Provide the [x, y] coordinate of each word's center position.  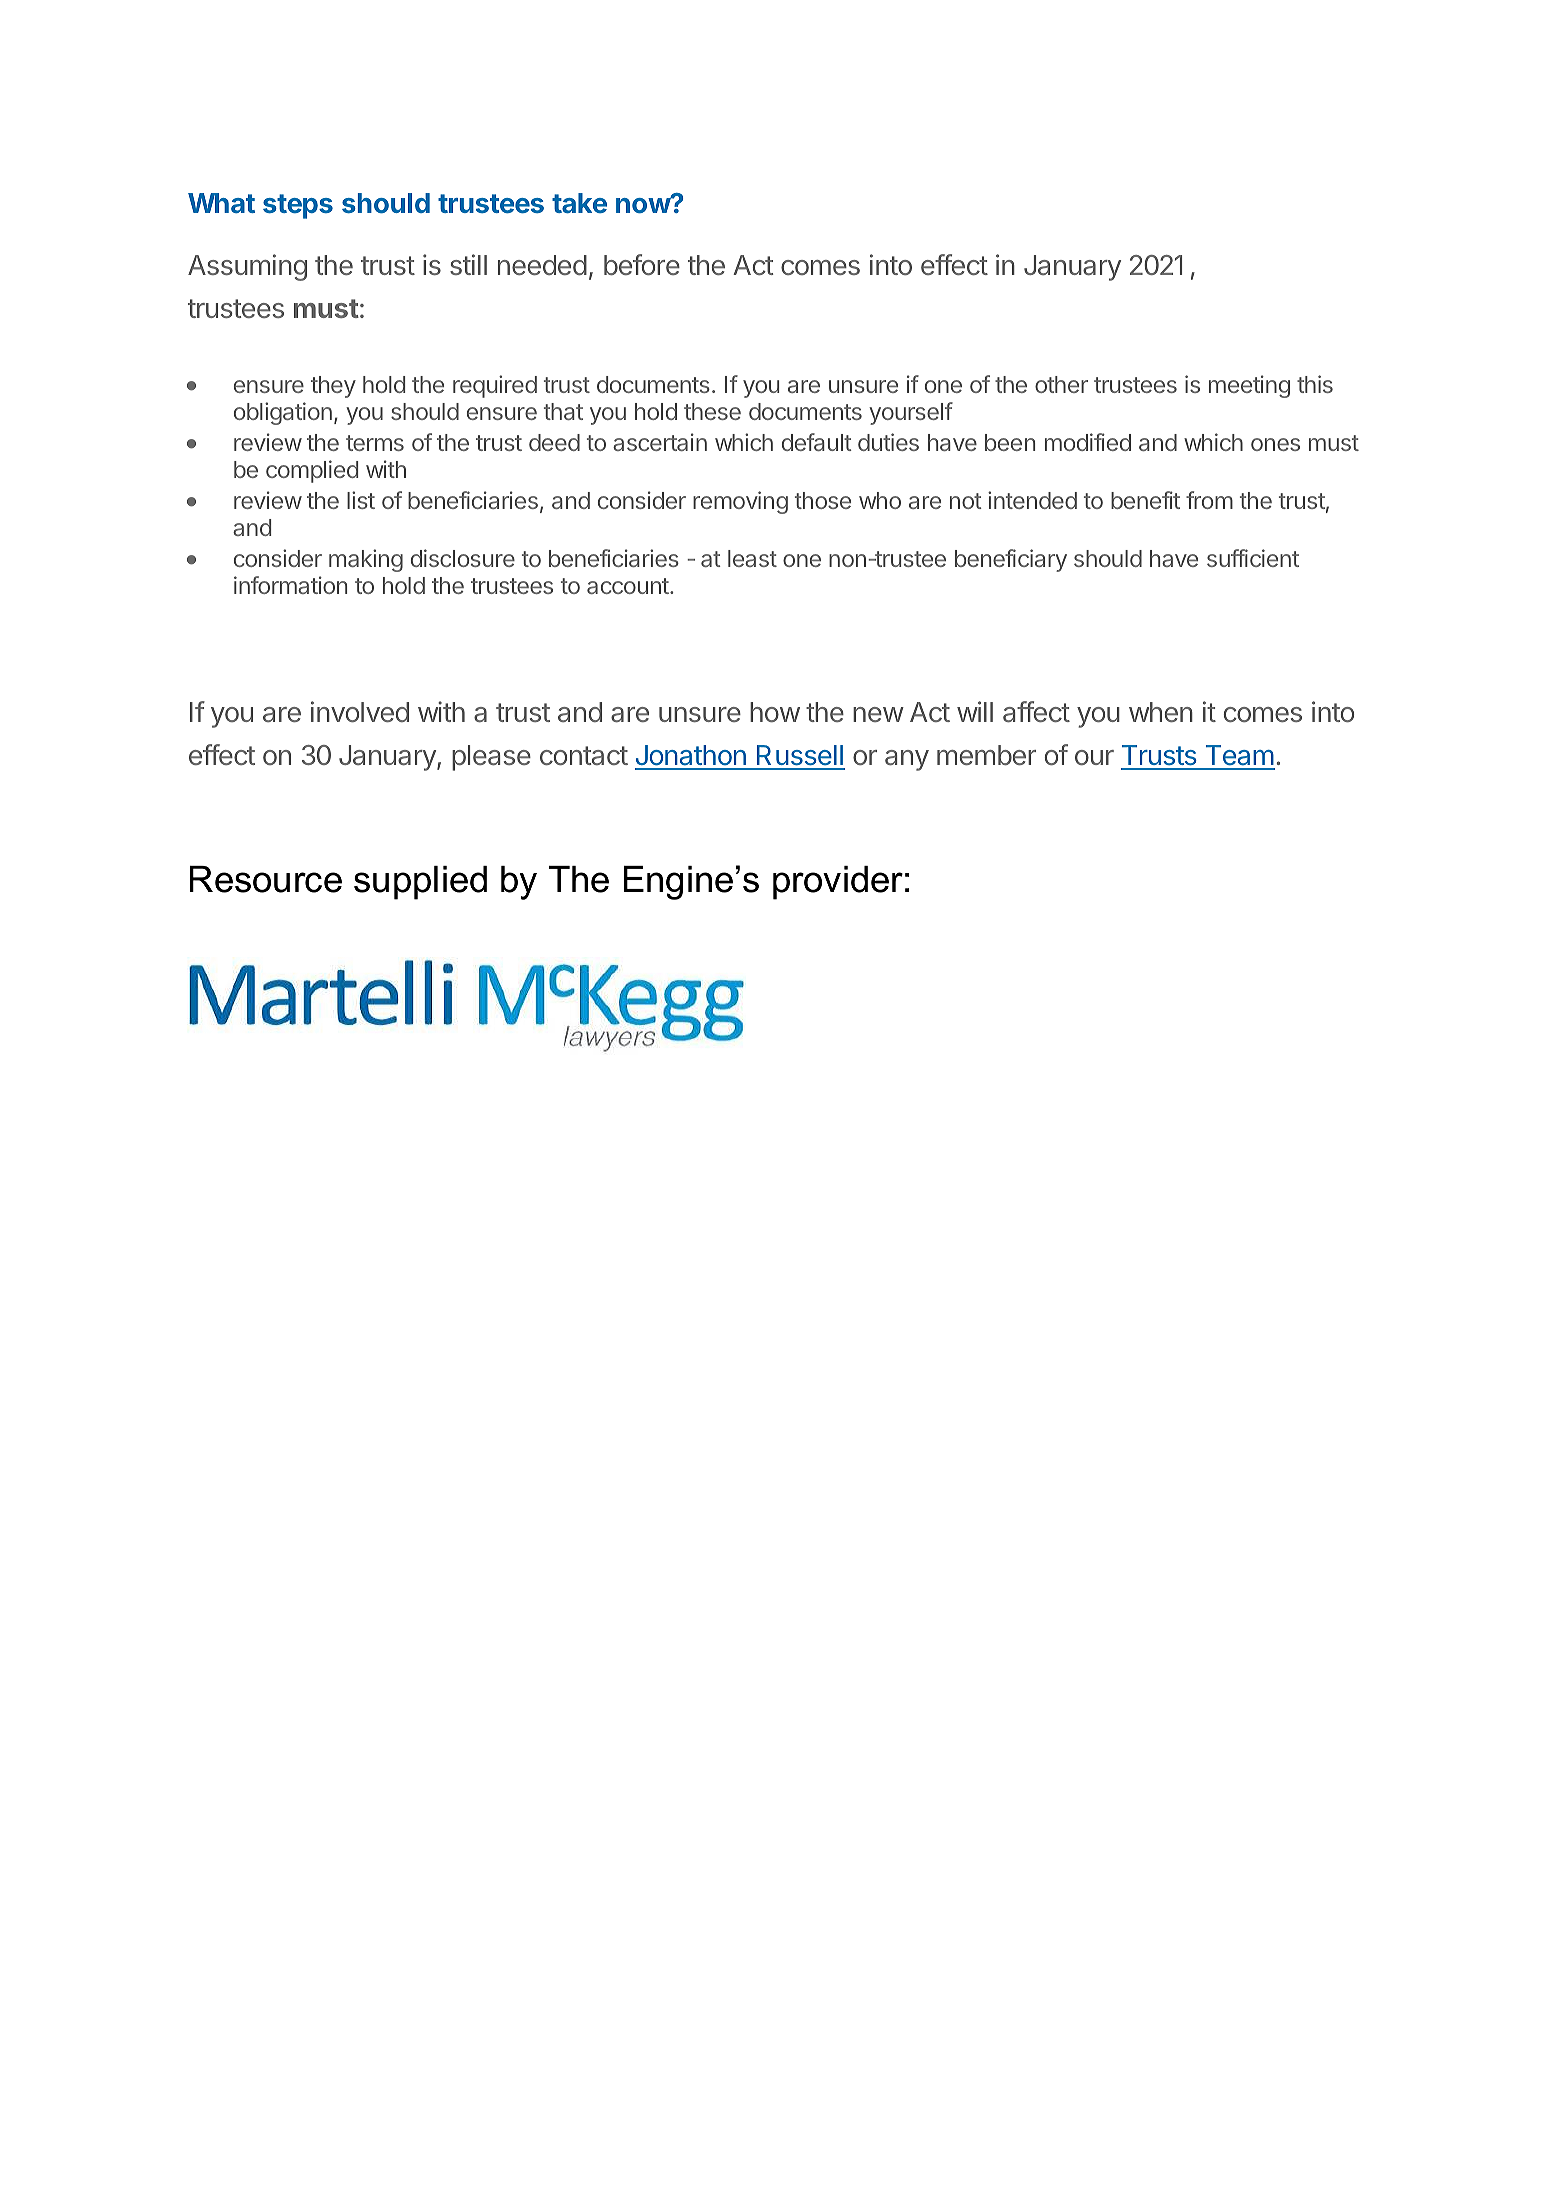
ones [1275, 444]
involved [360, 711]
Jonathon [691, 757]
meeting [1249, 386]
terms [375, 443]
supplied [420, 883]
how [775, 712]
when [1161, 712]
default [817, 442]
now [644, 204]
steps [298, 206]
